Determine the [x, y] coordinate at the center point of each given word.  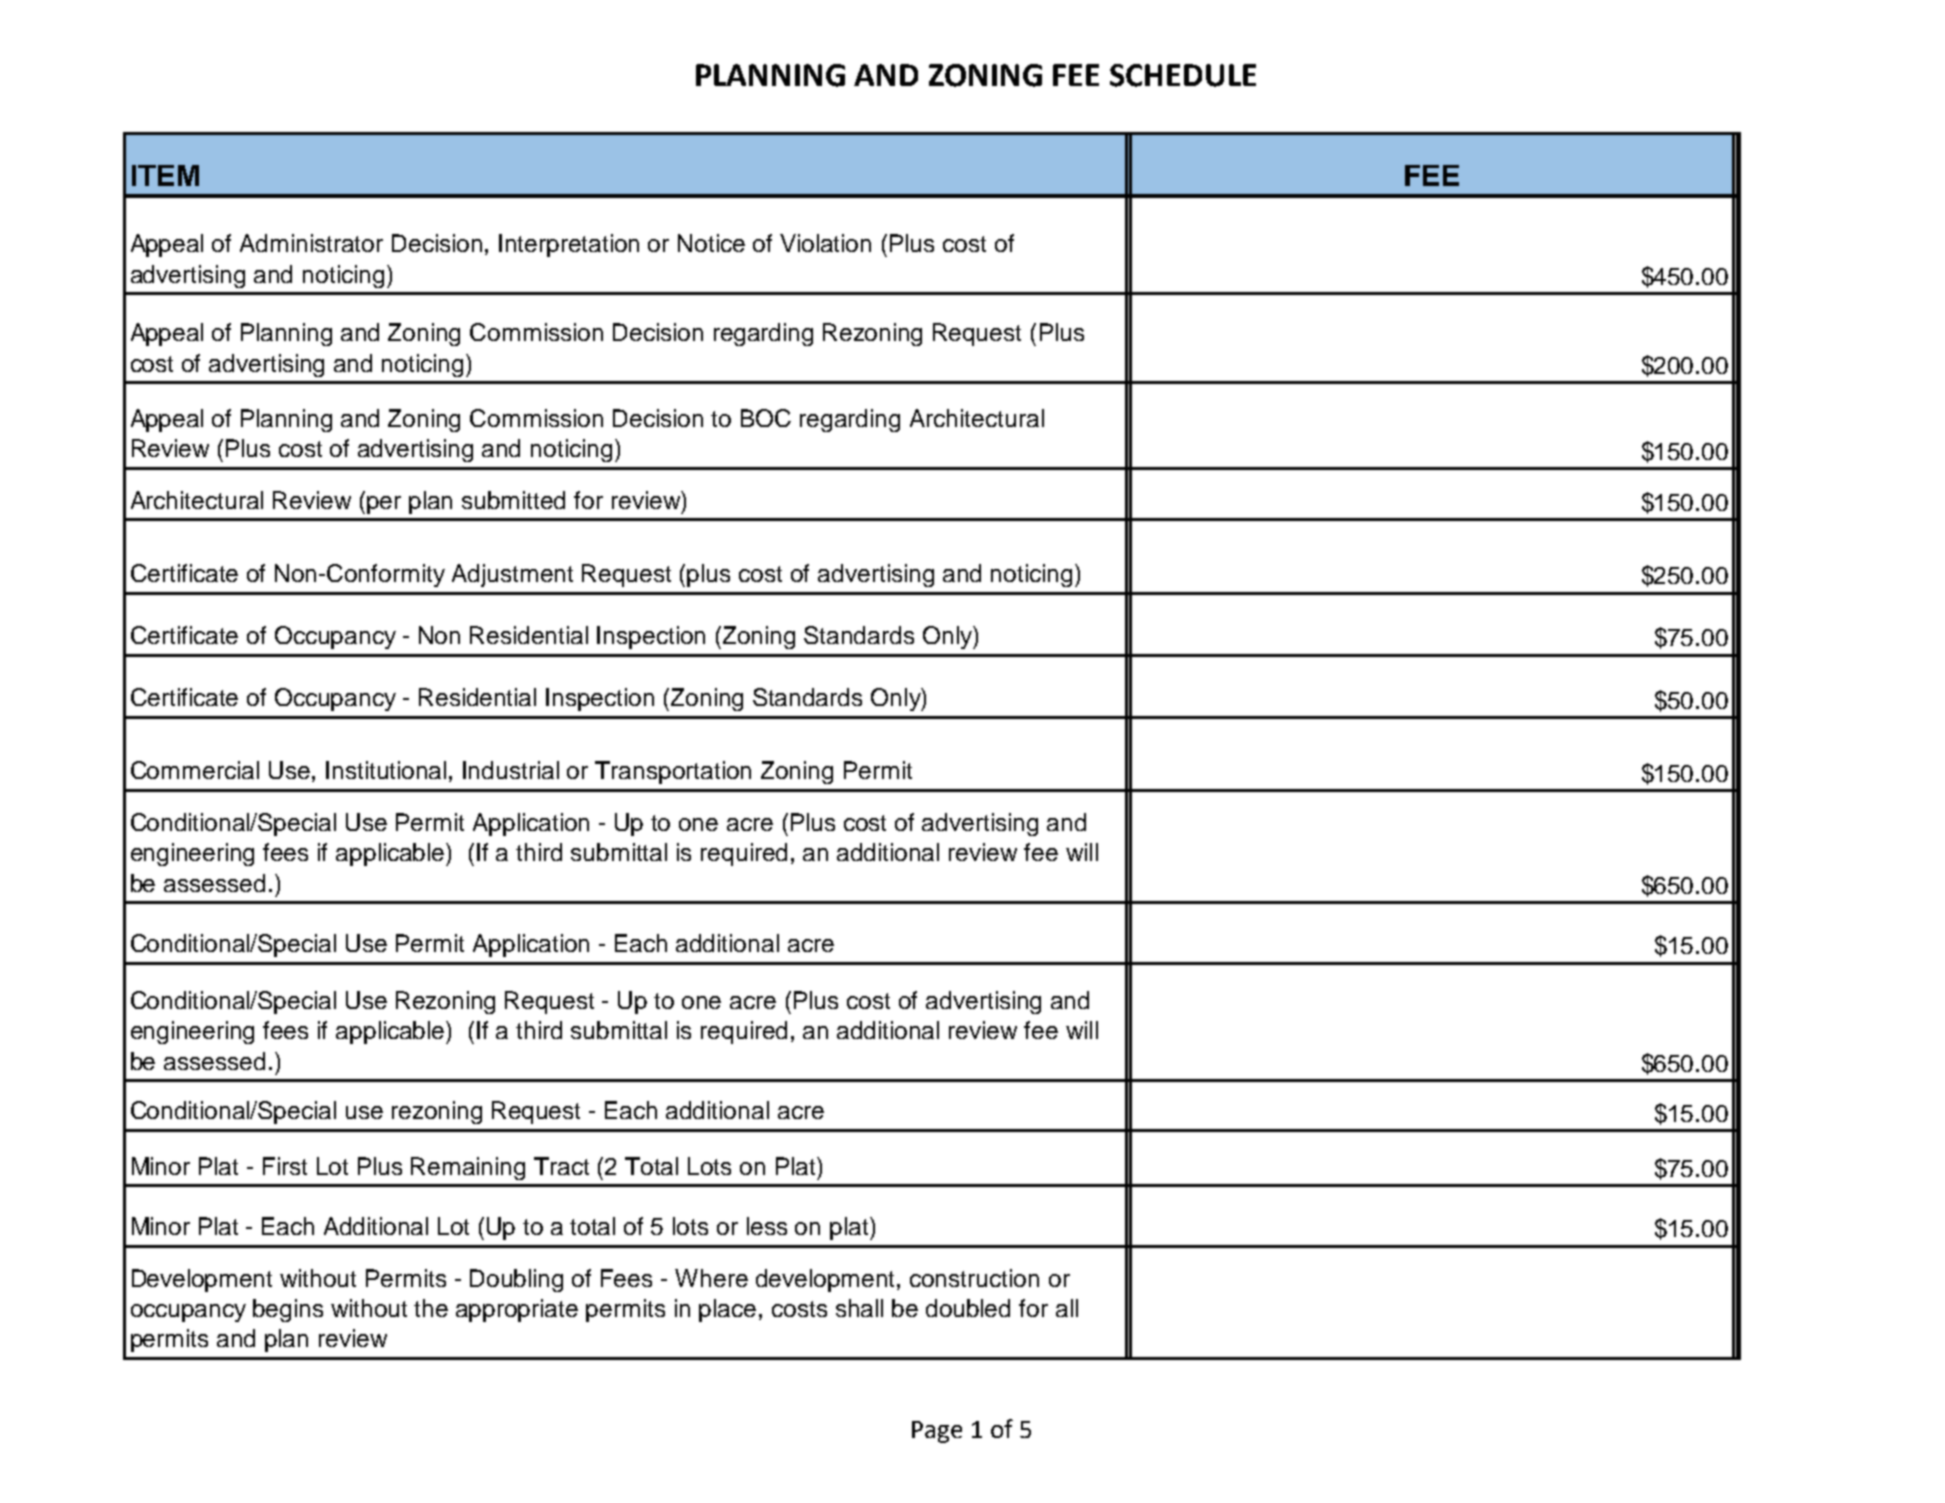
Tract [561, 1166]
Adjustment [512, 575]
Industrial [511, 770]
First [285, 1166]
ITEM [165, 175]
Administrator [311, 243]
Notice [711, 243]
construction [974, 1278]
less [767, 1226]
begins [288, 1310]
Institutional [386, 770]
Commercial [195, 770]
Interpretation [569, 245]
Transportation [673, 772]
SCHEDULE [1183, 75]
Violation [825, 243]
